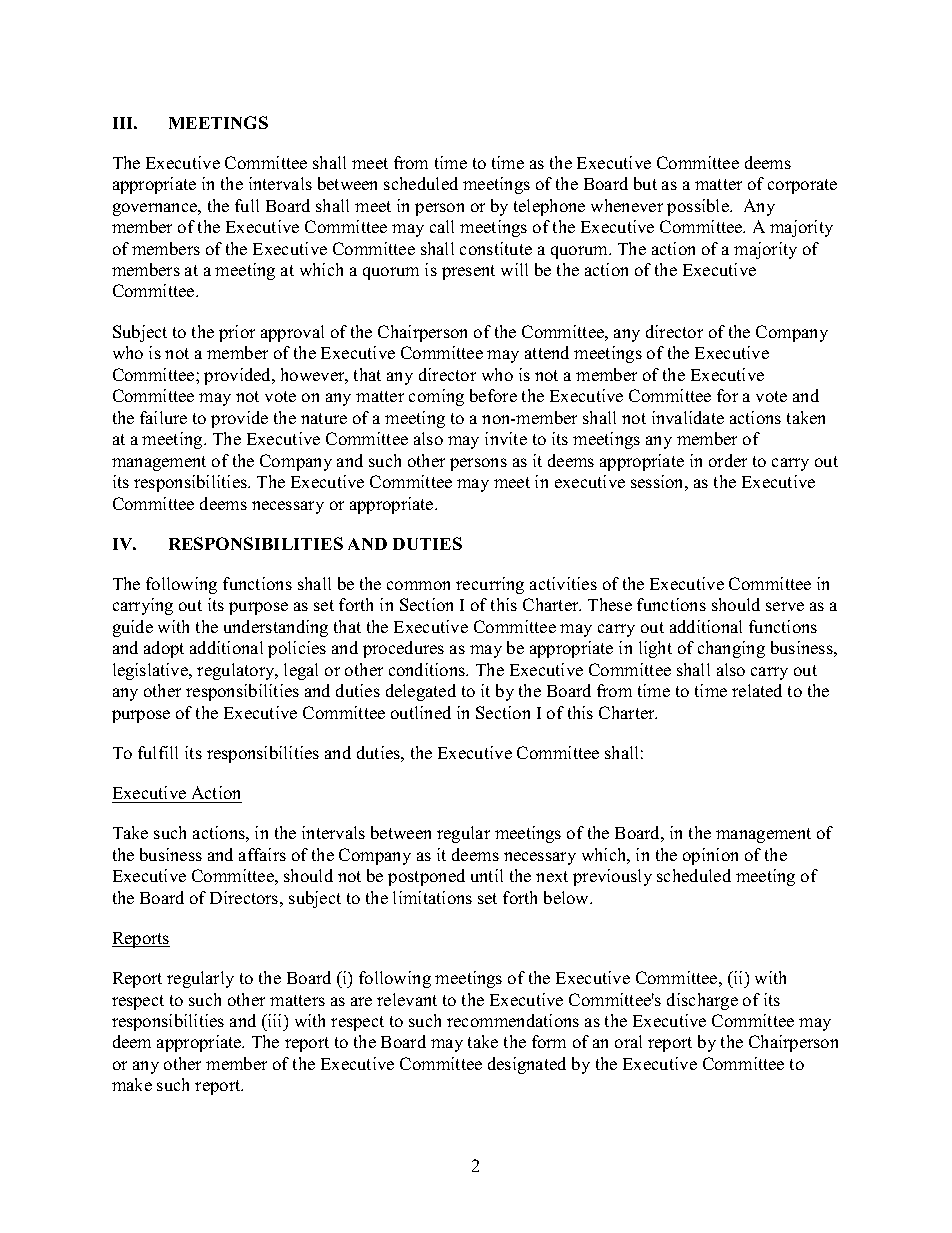  I want to click on call, so click(442, 226).
